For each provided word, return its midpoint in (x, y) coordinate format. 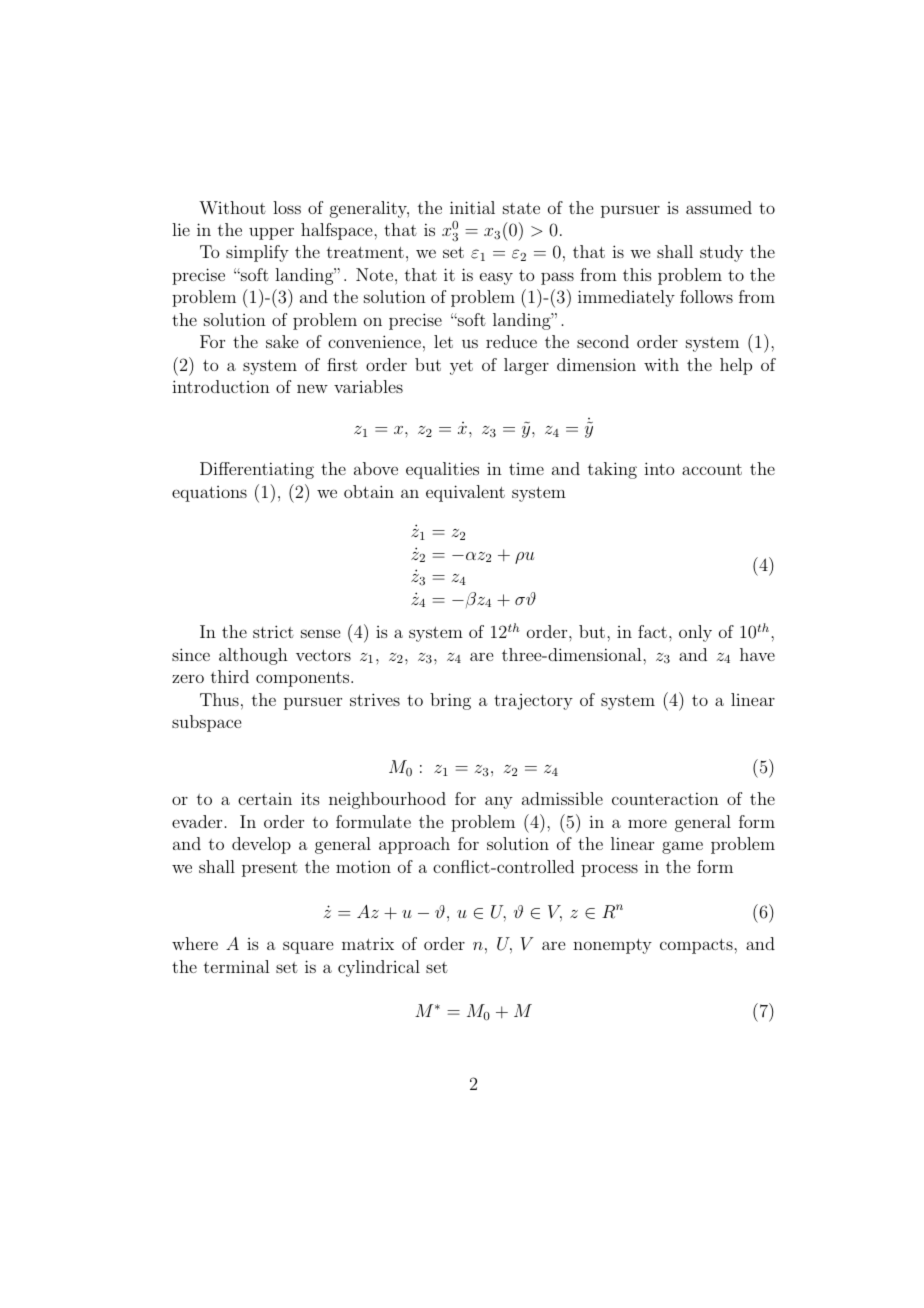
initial (472, 207)
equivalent (465, 493)
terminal (236, 966)
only (695, 633)
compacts (697, 946)
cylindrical (379, 968)
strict (273, 631)
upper (271, 233)
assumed (719, 207)
